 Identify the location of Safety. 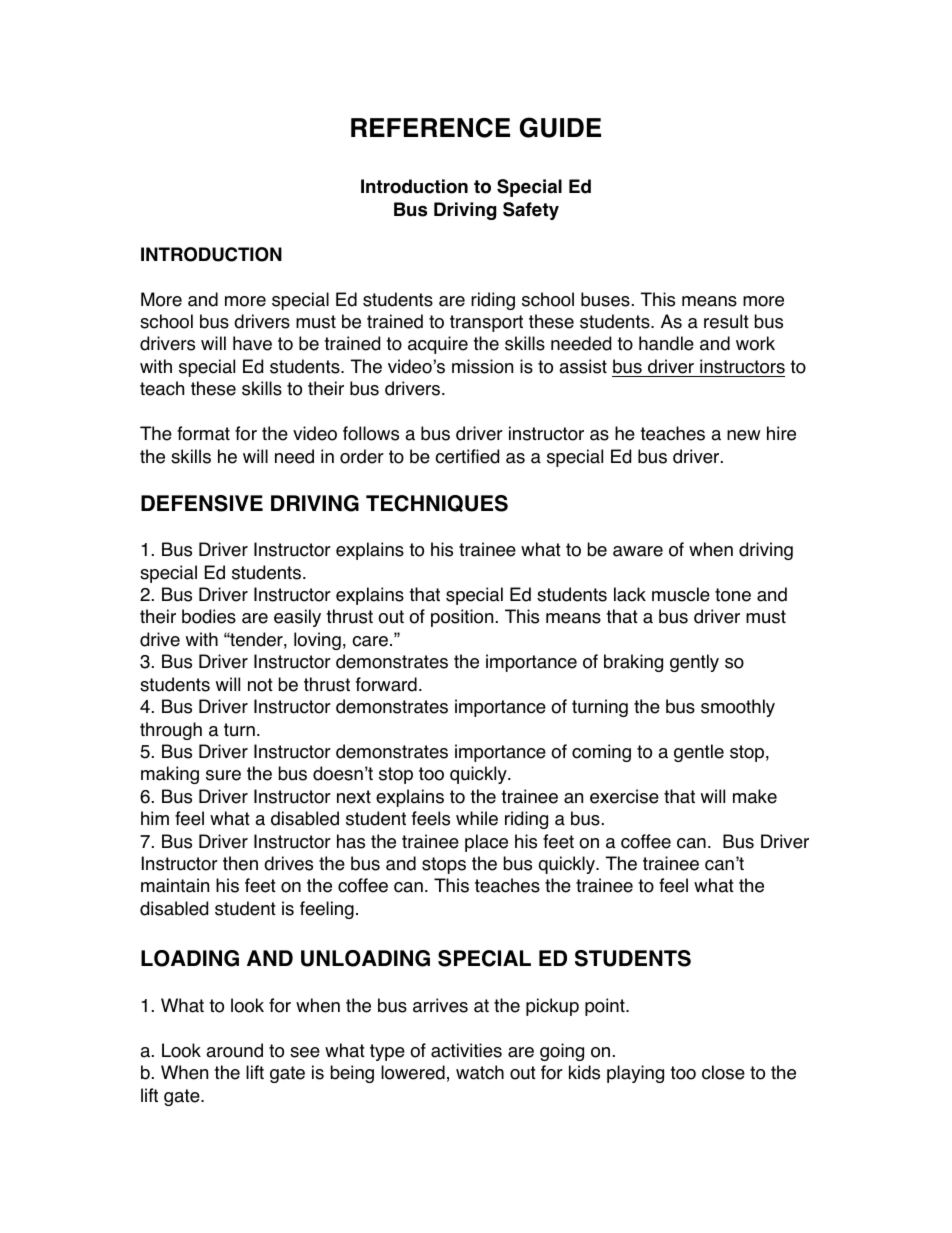
(531, 211).
